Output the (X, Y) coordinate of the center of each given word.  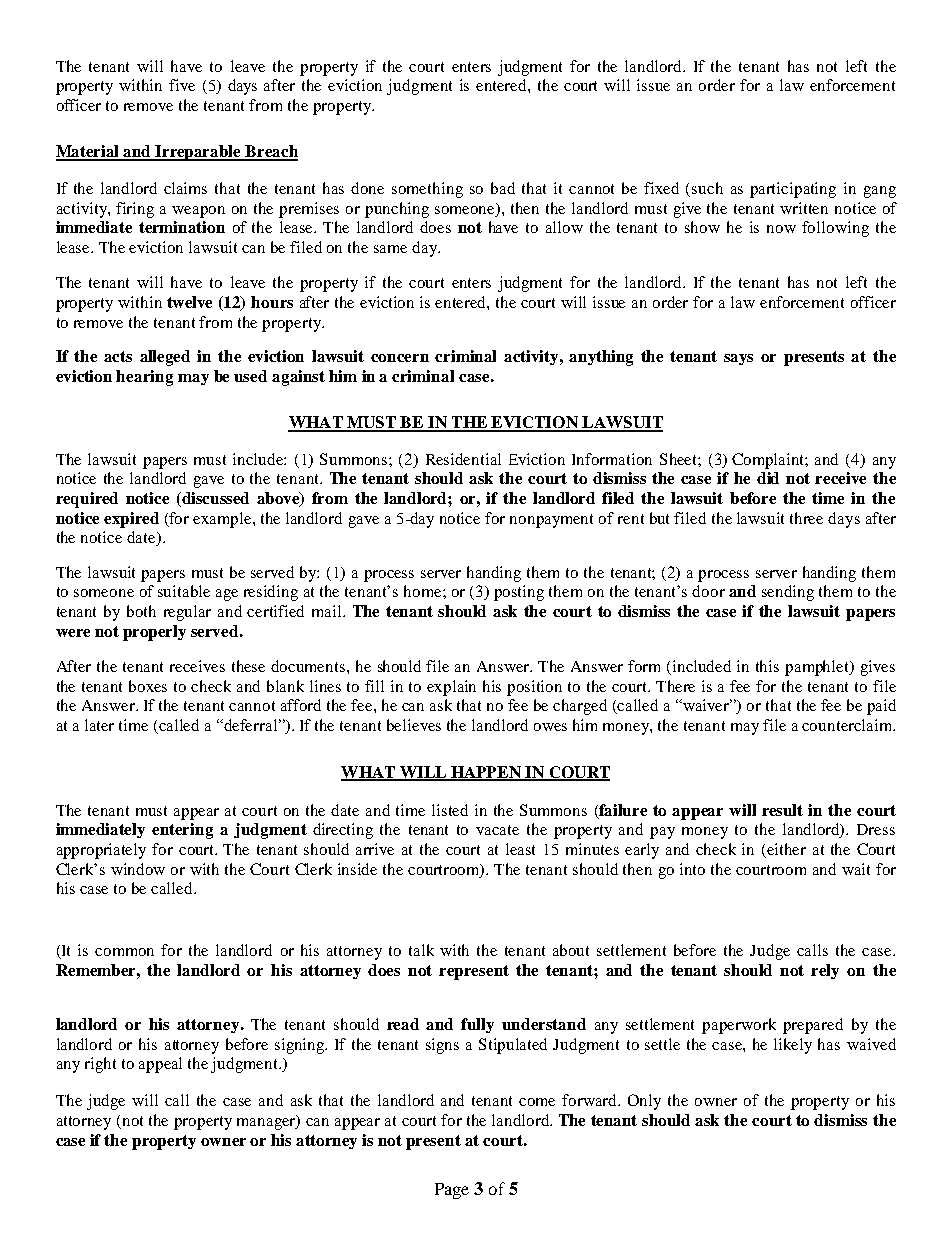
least (520, 849)
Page (452, 1191)
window (138, 869)
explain (451, 688)
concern (400, 358)
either (785, 850)
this (767, 666)
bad (503, 188)
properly (154, 633)
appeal (160, 1065)
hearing (144, 378)
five (182, 85)
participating (793, 190)
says (738, 359)
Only (644, 1102)
